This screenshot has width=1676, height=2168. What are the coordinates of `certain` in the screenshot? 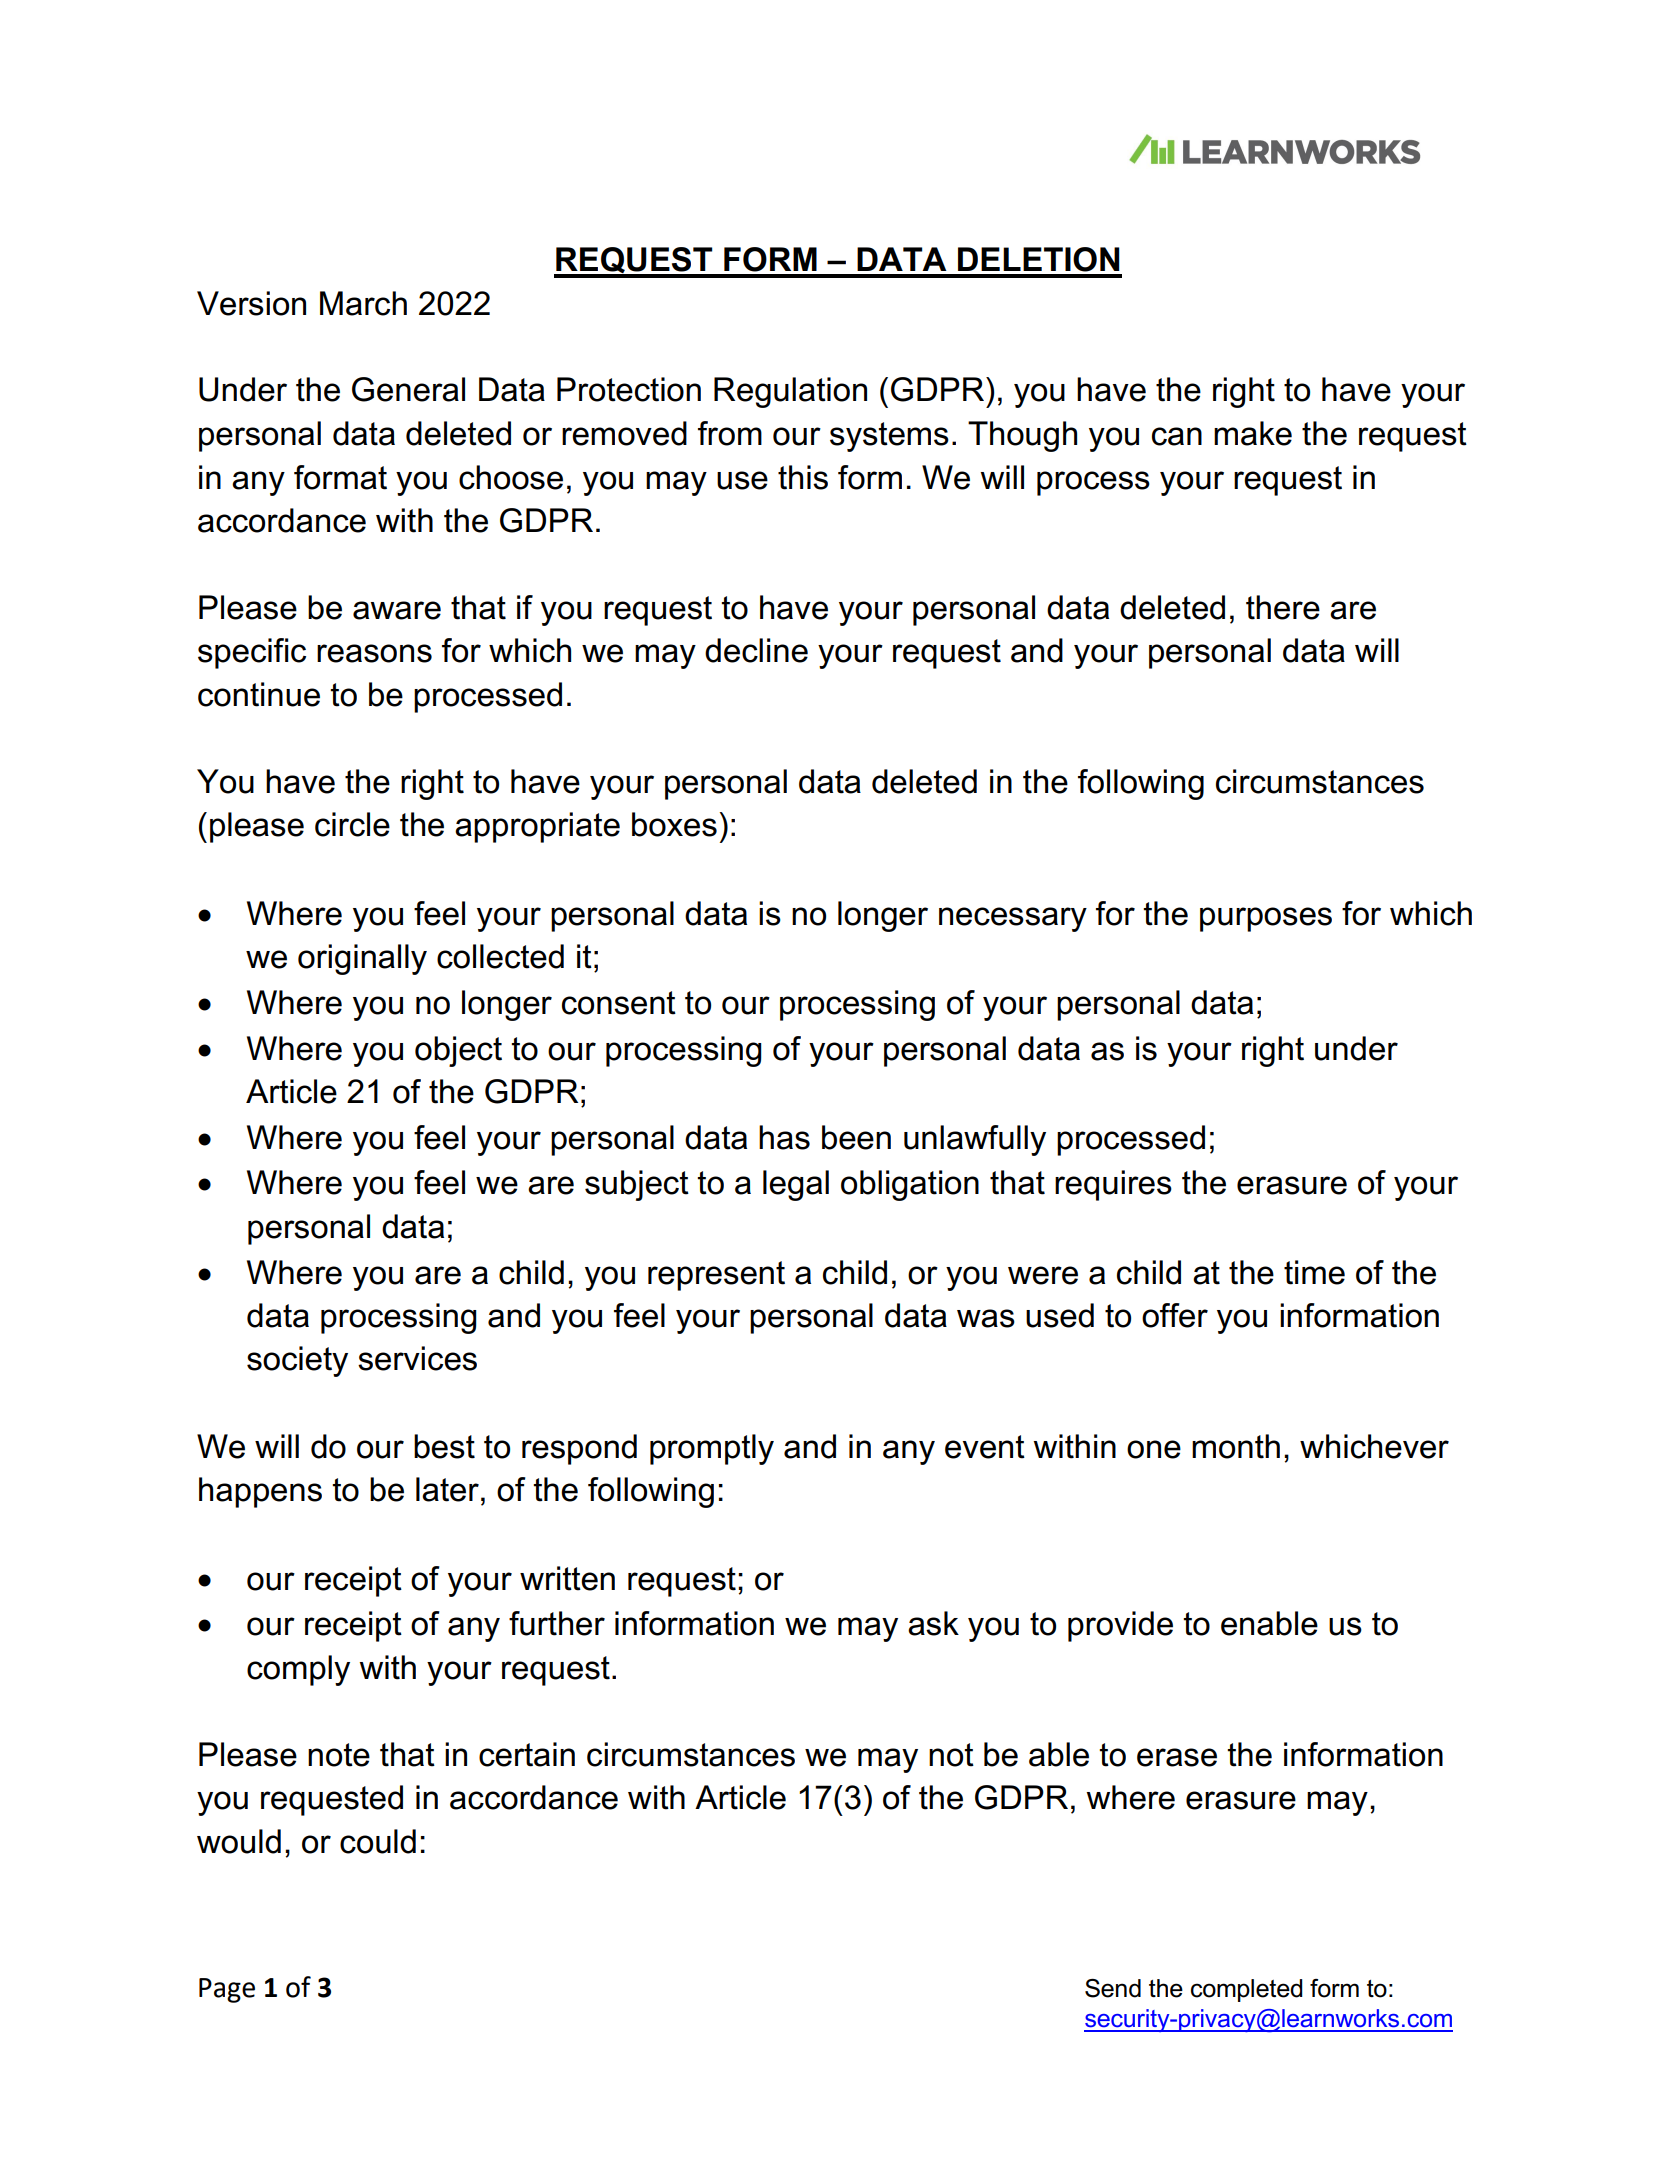 It's located at (527, 1754).
